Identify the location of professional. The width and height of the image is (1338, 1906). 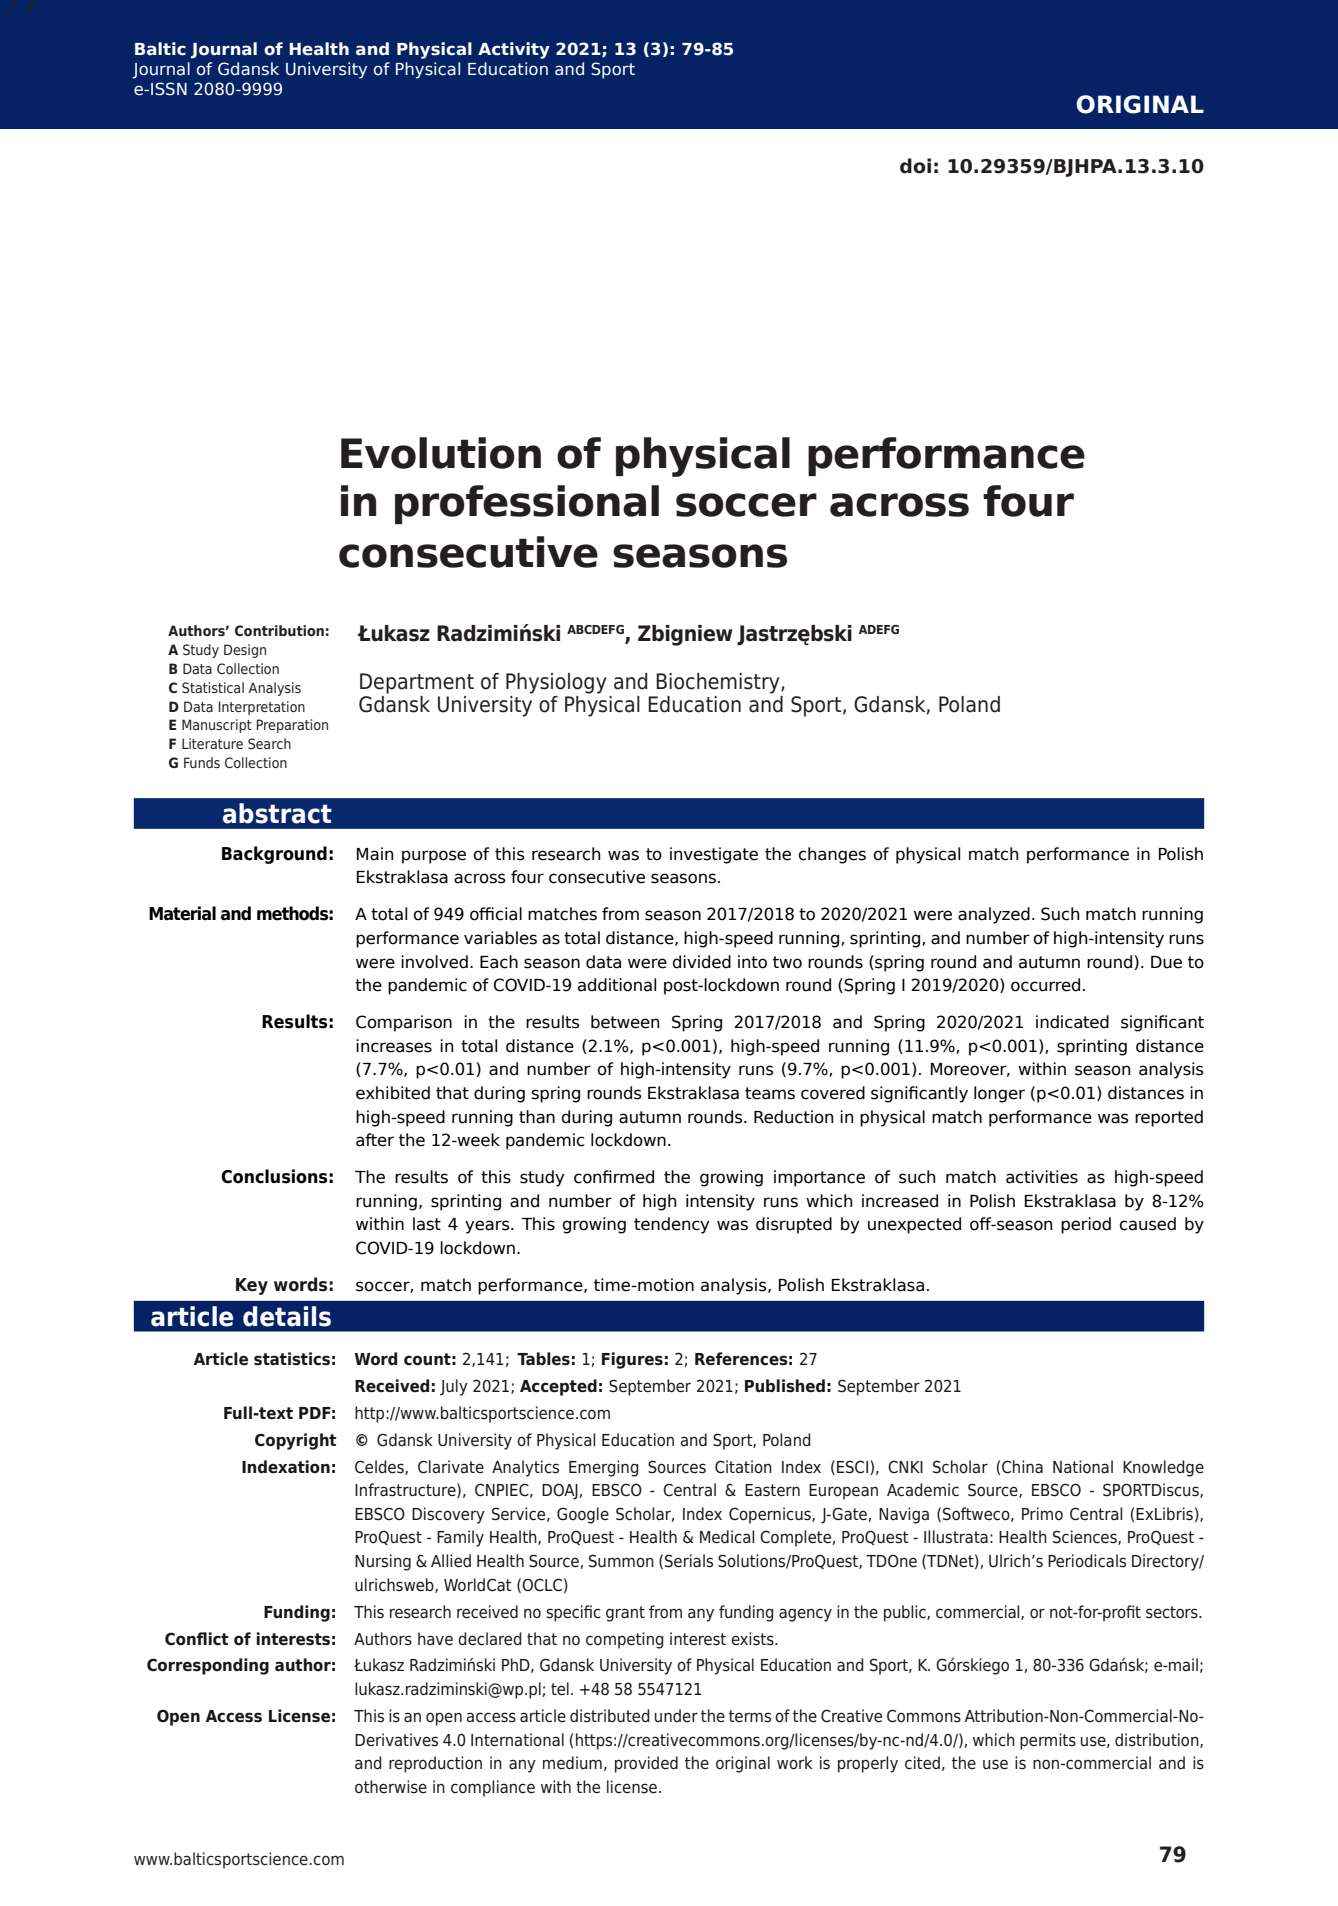
(527, 504).
